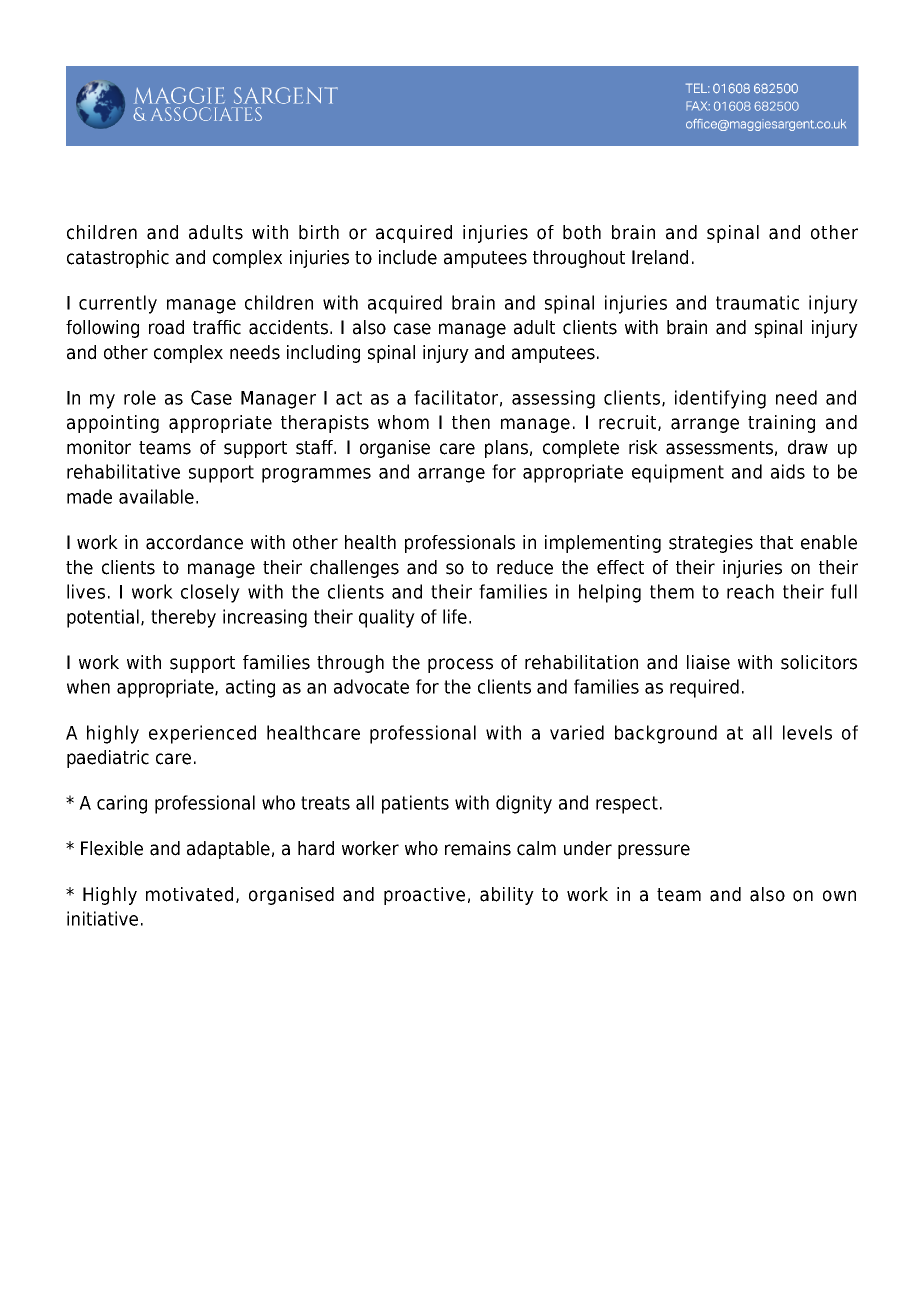 The height and width of the page is (1308, 924). Describe the element at coordinates (140, 397) in the page. I see `role` at that location.
